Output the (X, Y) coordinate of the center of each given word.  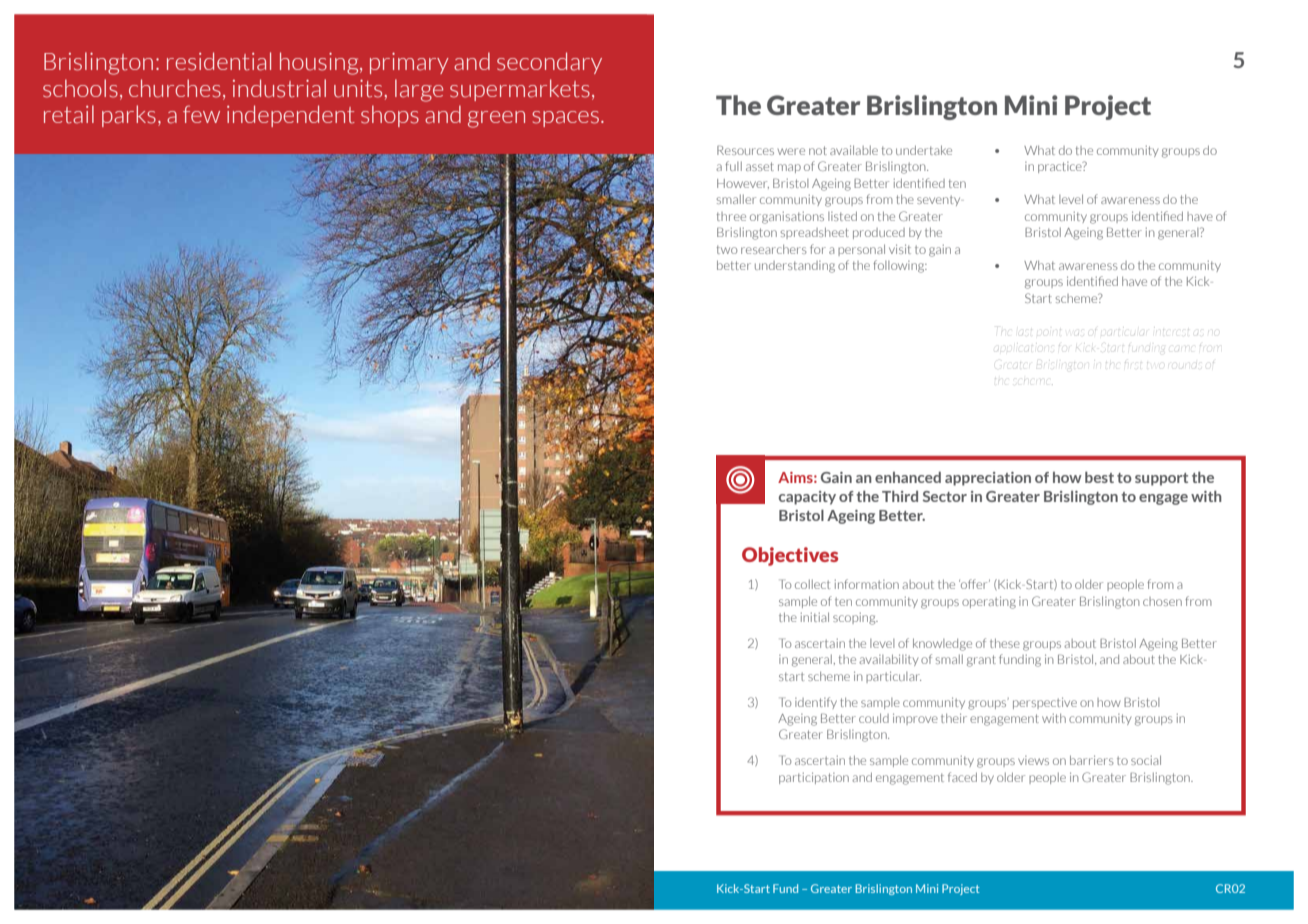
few (201, 114)
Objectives (790, 556)
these (1005, 643)
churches (175, 88)
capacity (807, 498)
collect (812, 584)
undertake (924, 150)
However (743, 184)
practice (1061, 167)
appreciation (988, 479)
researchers (774, 249)
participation (814, 778)
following (900, 266)
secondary (549, 63)
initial (815, 617)
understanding (795, 267)
